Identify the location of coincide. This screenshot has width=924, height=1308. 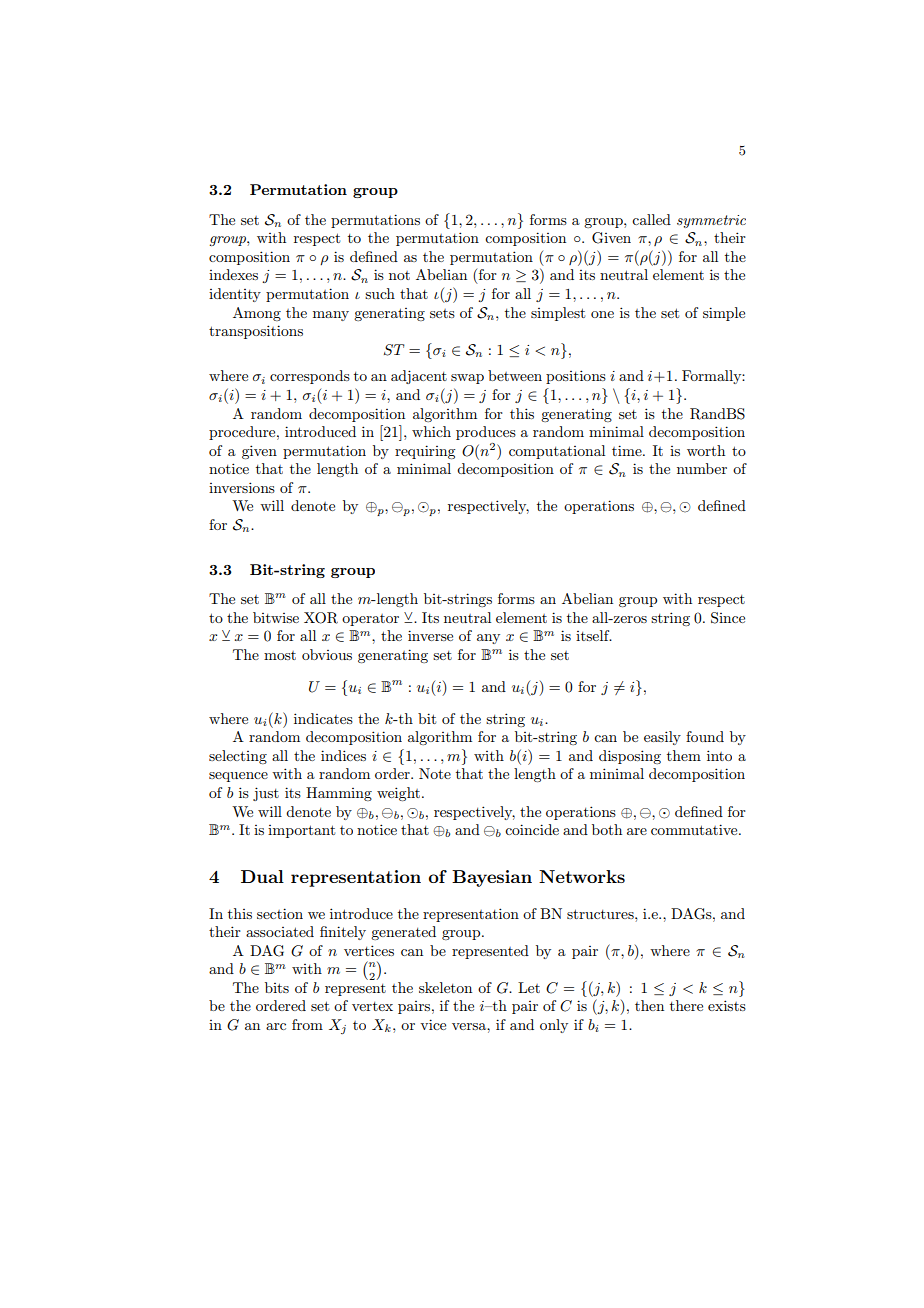
(532, 829).
